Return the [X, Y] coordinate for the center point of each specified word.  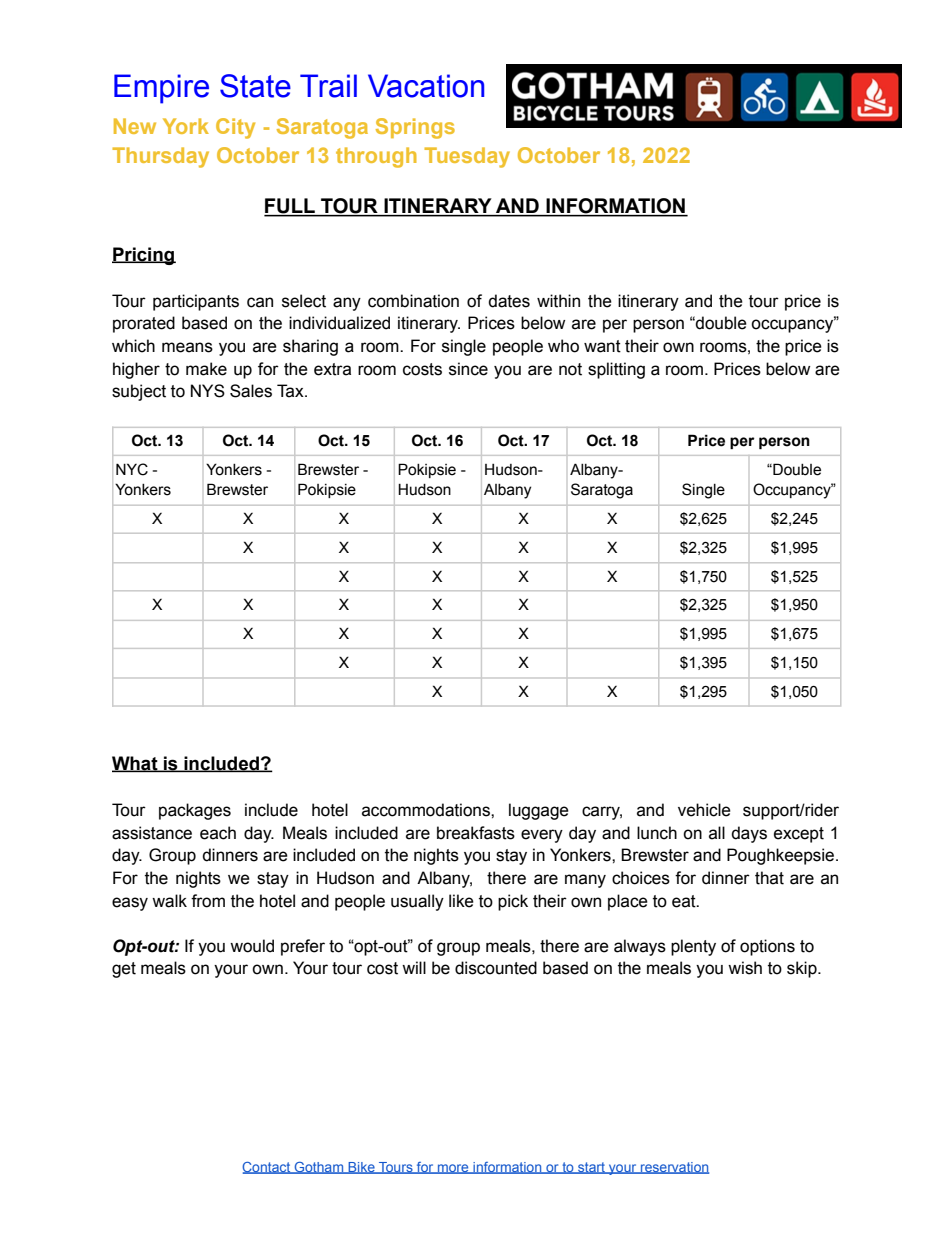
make [206, 369]
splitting [616, 370]
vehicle [704, 810]
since [468, 369]
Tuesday [467, 157]
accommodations [427, 810]
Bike [361, 1168]
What [136, 764]
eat [685, 901]
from [208, 901]
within [558, 301]
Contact [267, 1168]
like [461, 901]
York [186, 126]
